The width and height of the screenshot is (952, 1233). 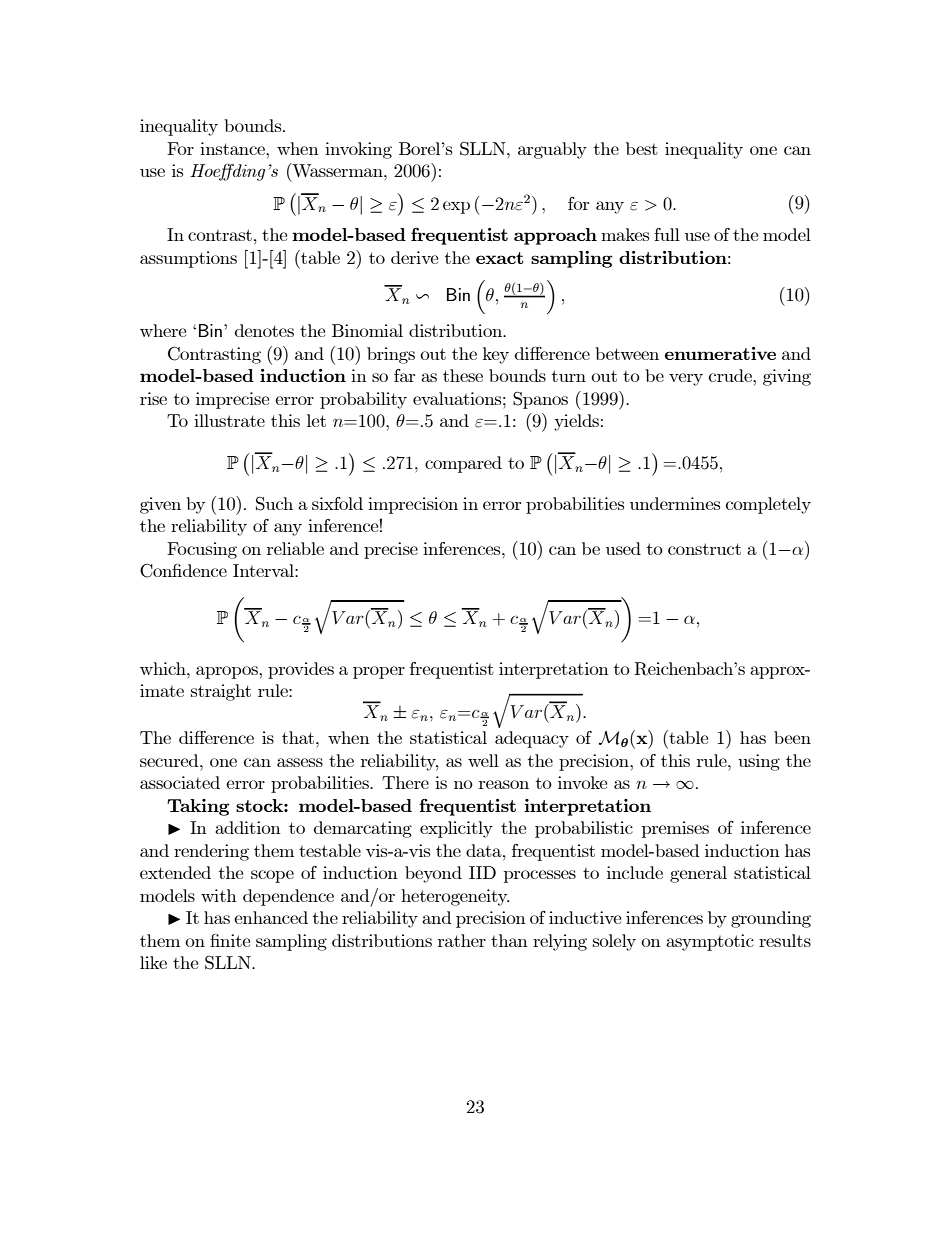 What do you see at coordinates (463, 464) in the screenshot?
I see `compared` at bounding box center [463, 464].
